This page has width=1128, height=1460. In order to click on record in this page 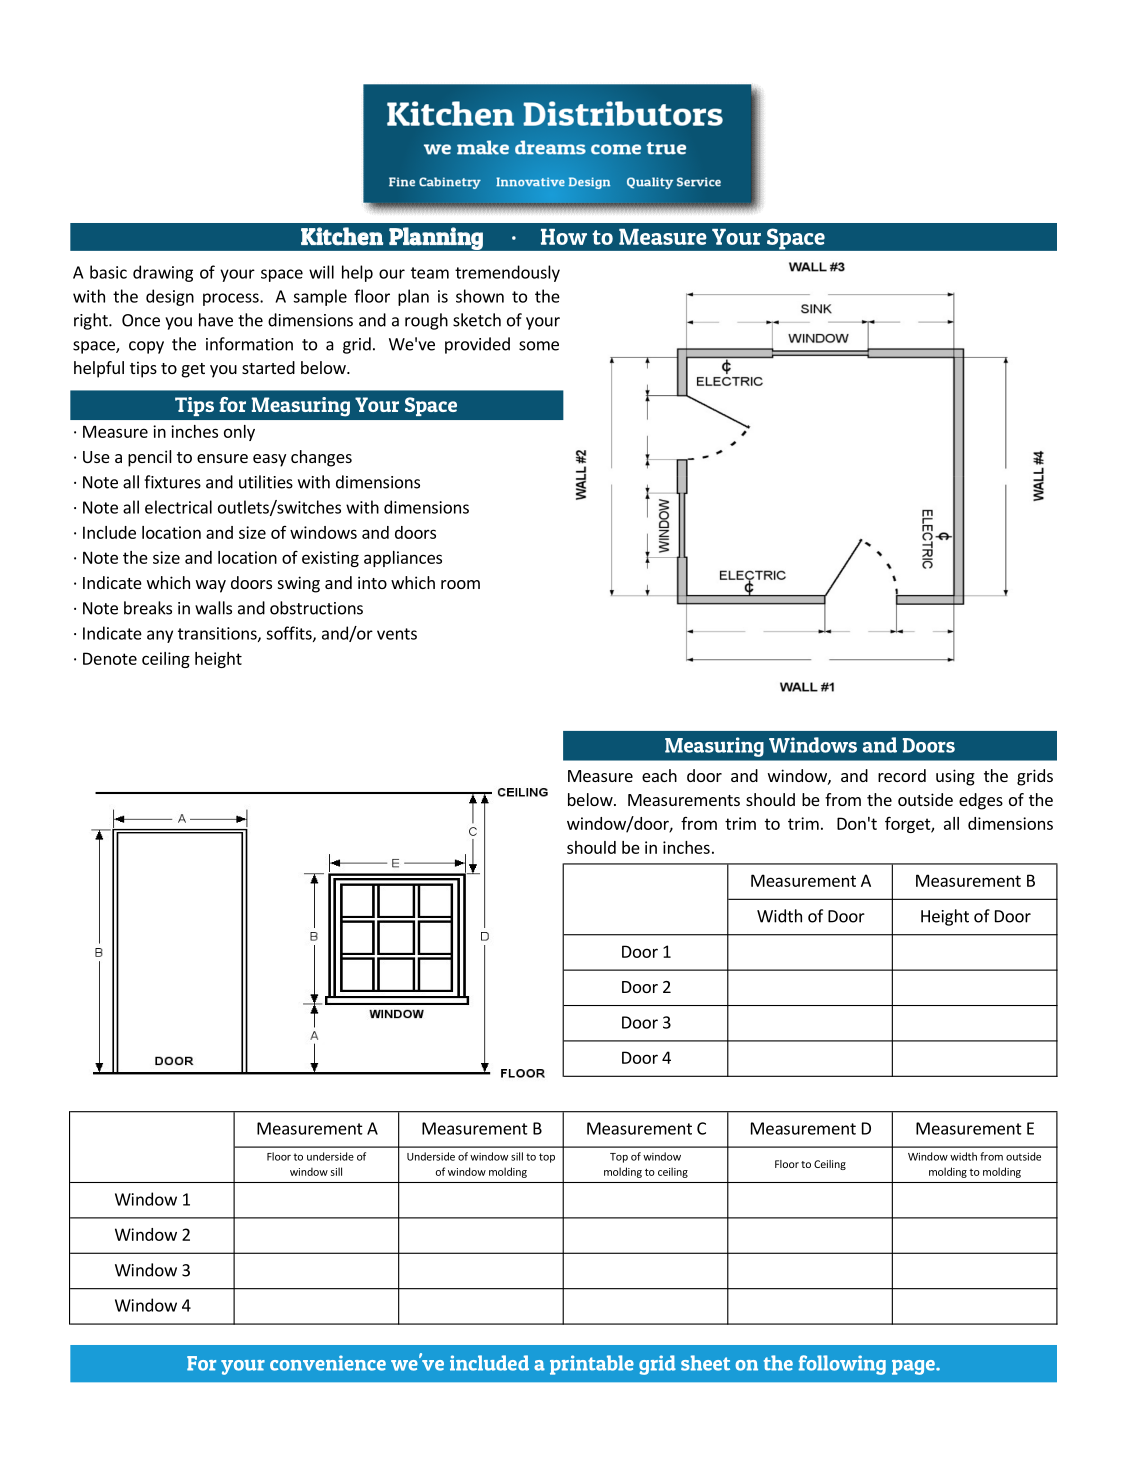, I will do `click(902, 775)`.
